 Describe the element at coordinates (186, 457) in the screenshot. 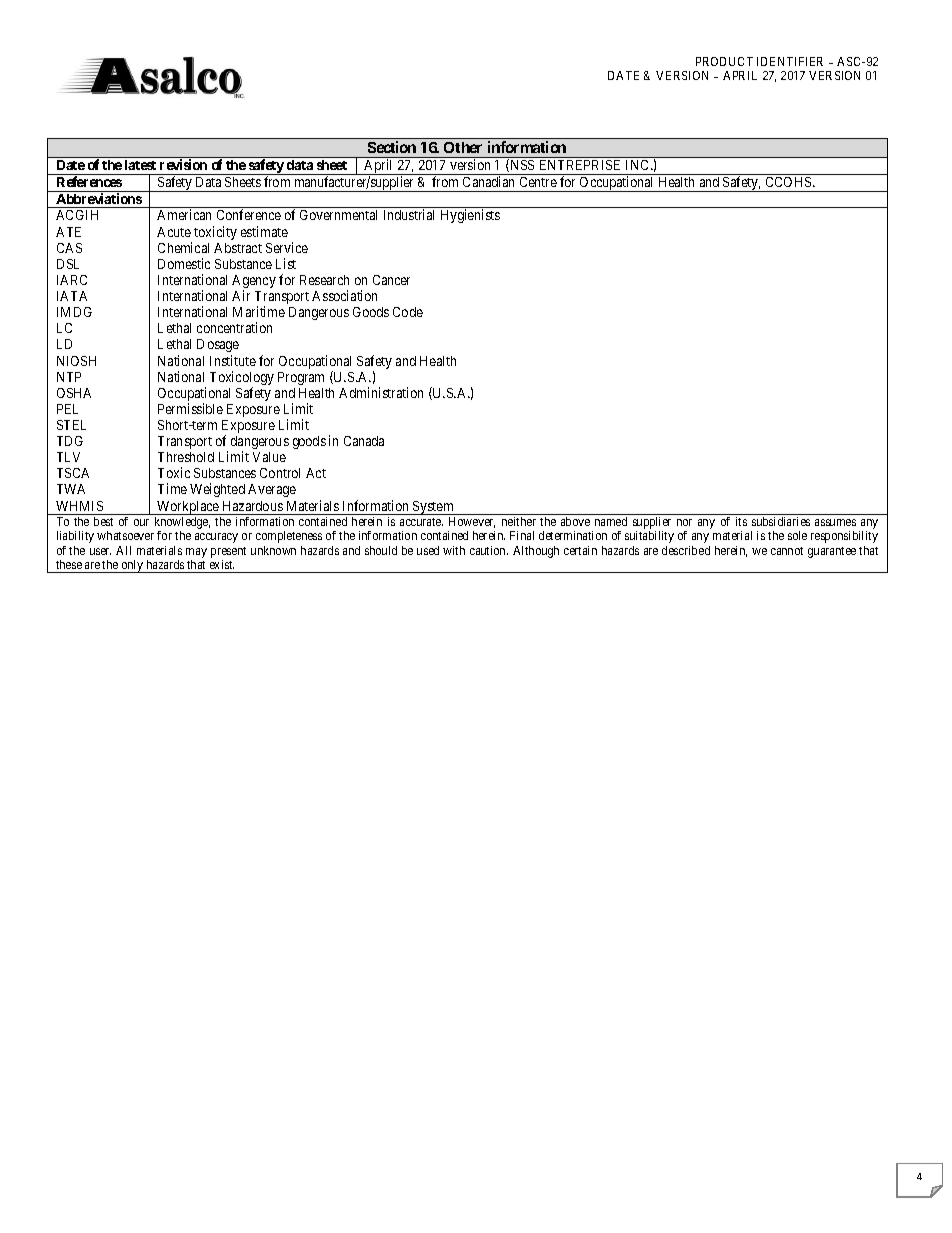

I see `Threshold` at that location.
